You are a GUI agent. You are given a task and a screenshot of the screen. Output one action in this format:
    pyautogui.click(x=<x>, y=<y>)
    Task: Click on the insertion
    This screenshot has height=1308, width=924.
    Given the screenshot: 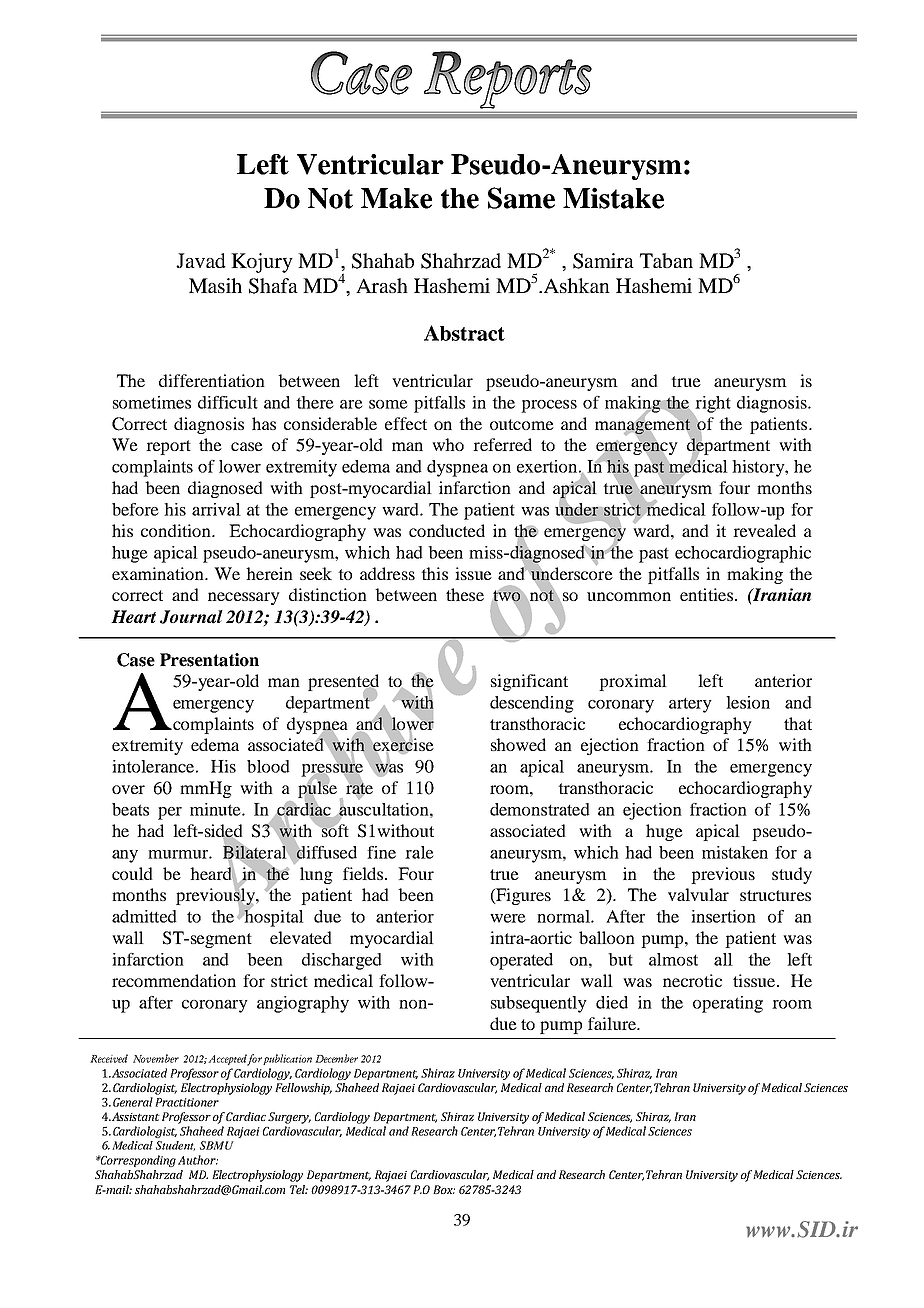 What is the action you would take?
    pyautogui.click(x=723, y=916)
